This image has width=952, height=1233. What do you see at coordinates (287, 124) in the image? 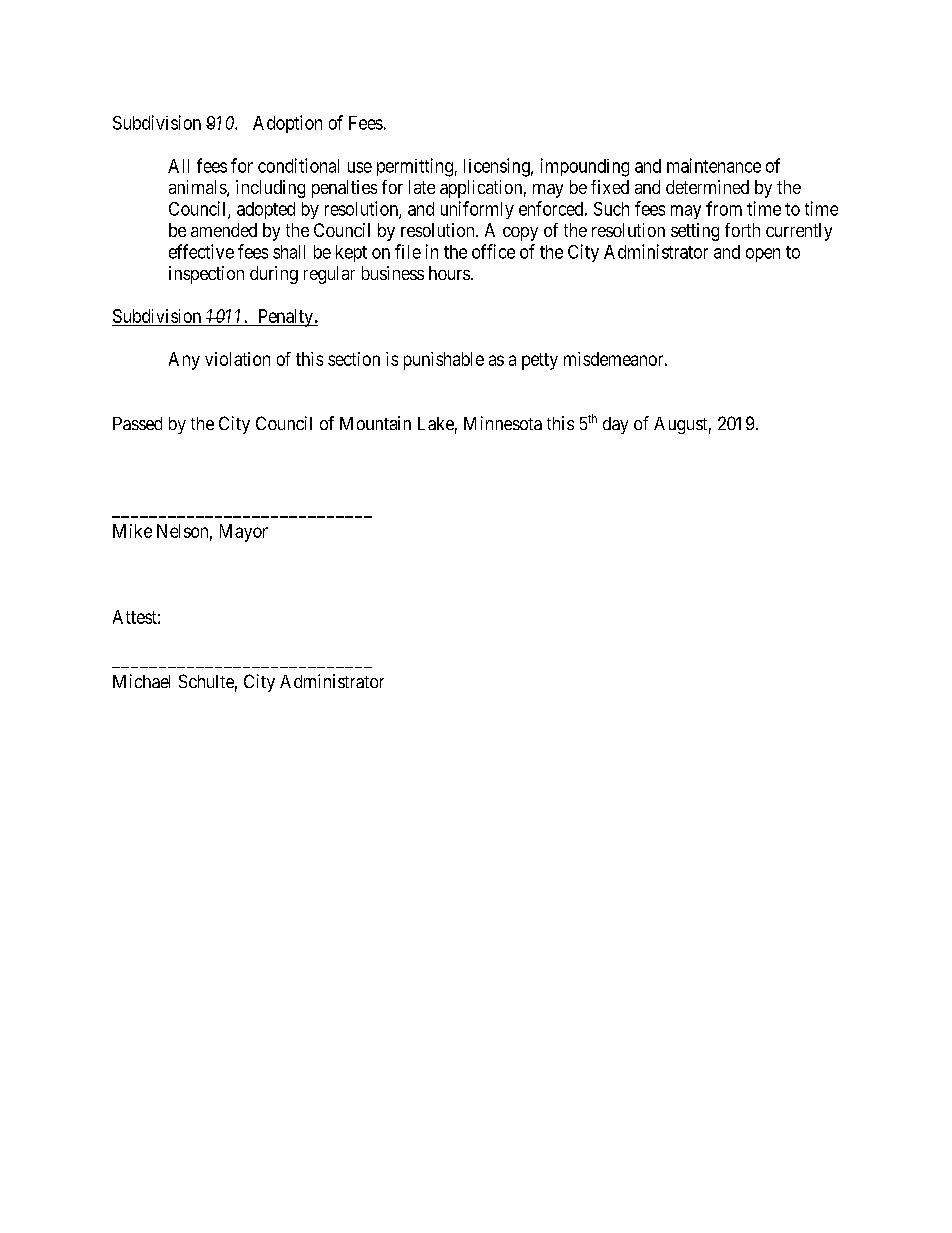
I see `Adoption` at bounding box center [287, 124].
